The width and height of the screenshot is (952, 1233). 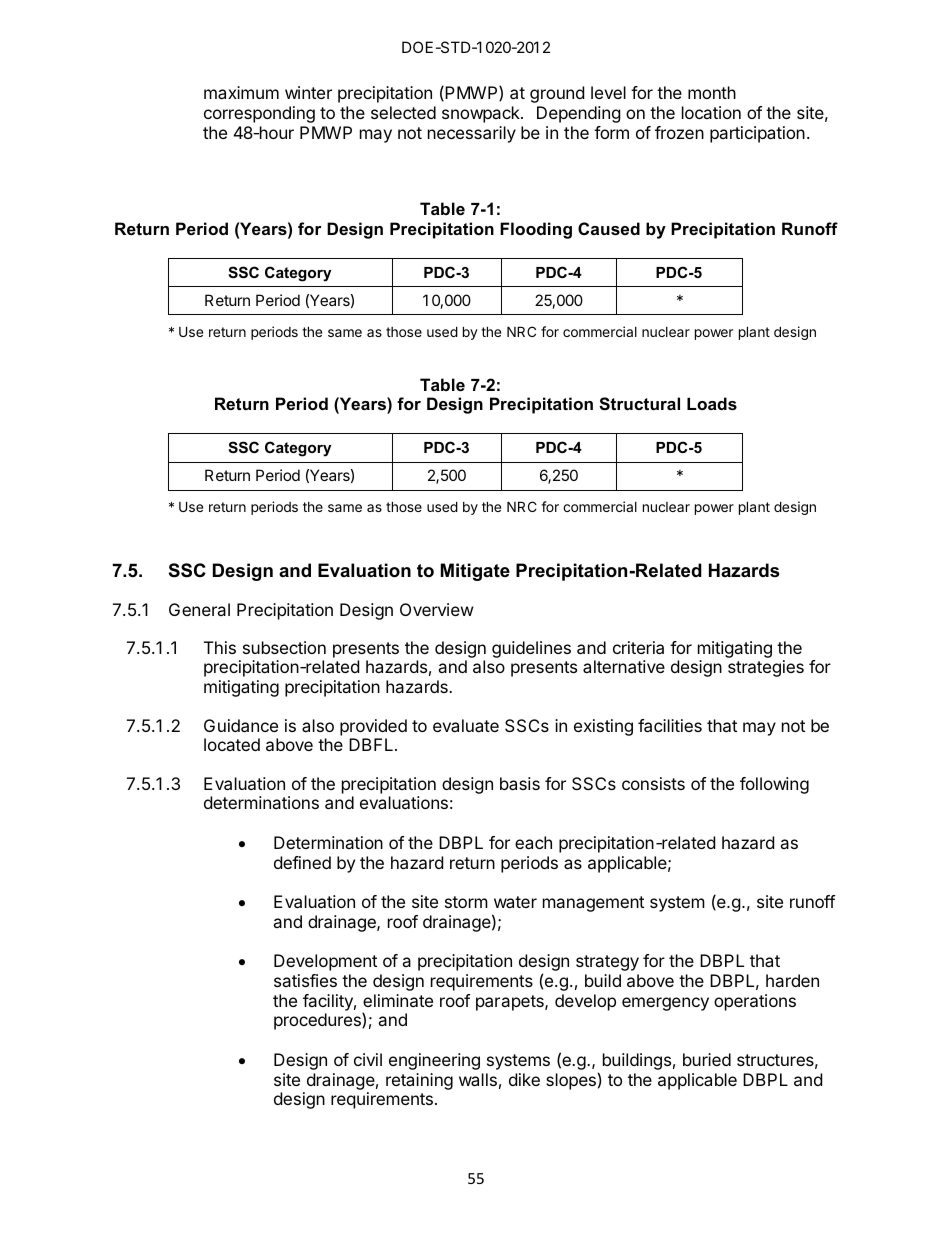 I want to click on snowpack, so click(x=482, y=114).
